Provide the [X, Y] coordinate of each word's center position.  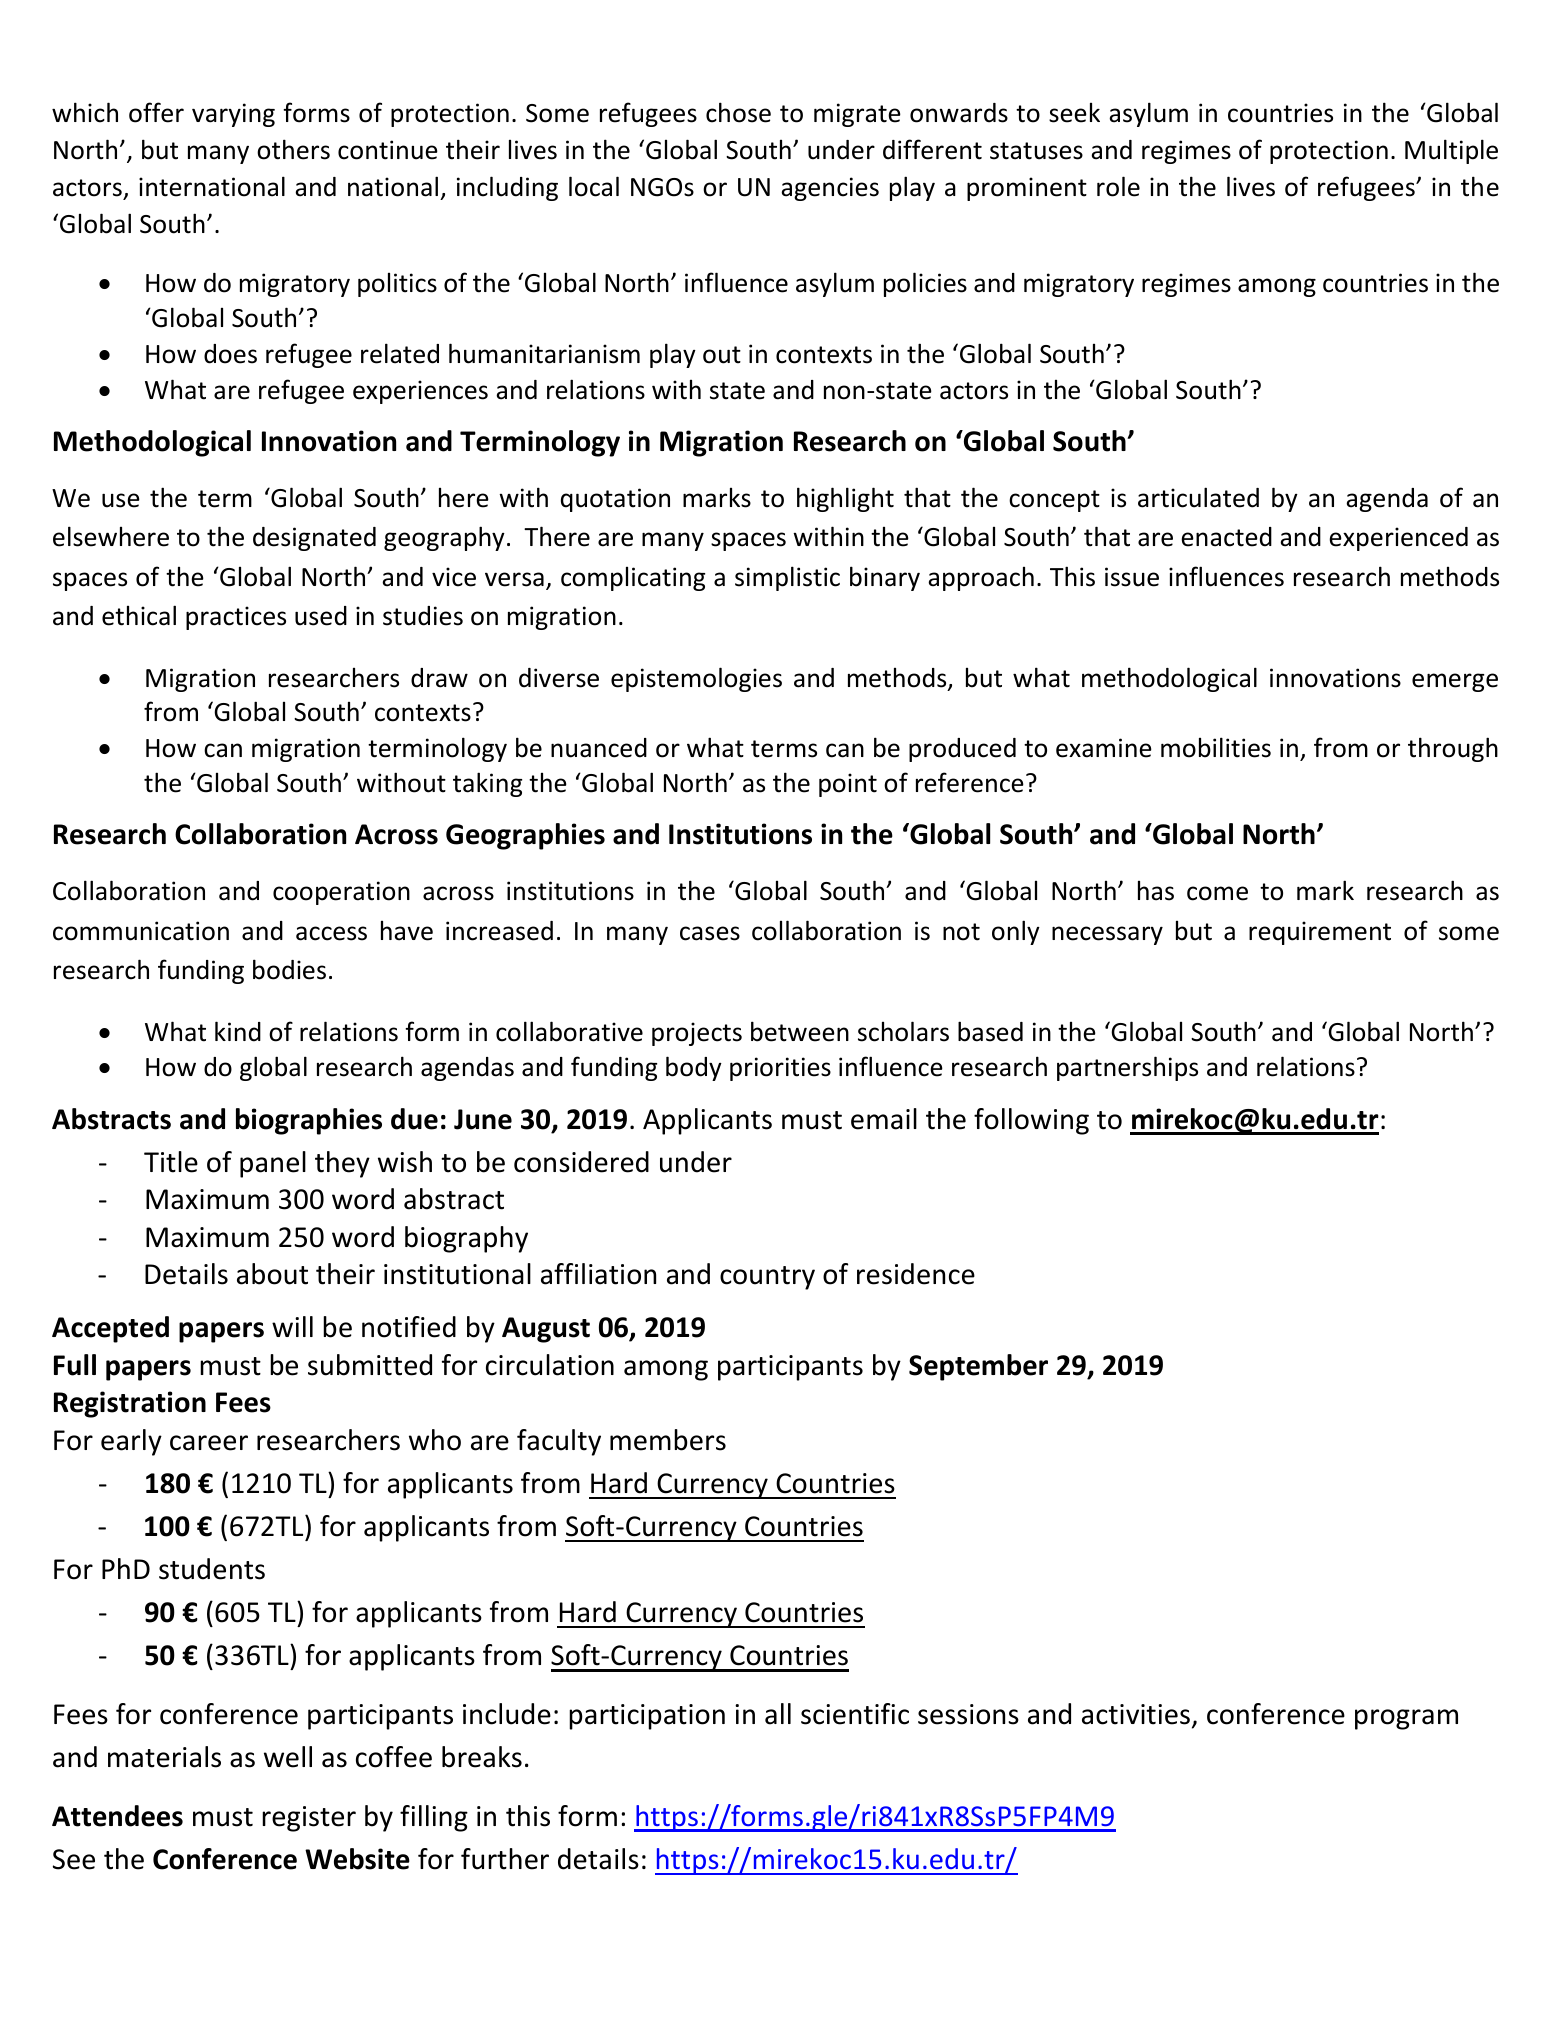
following [1031, 1121]
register [309, 1819]
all [778, 1714]
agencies [830, 189]
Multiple [1451, 151]
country [767, 1278]
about [272, 1274]
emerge [1455, 682]
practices [236, 618]
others [293, 149]
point [848, 785]
